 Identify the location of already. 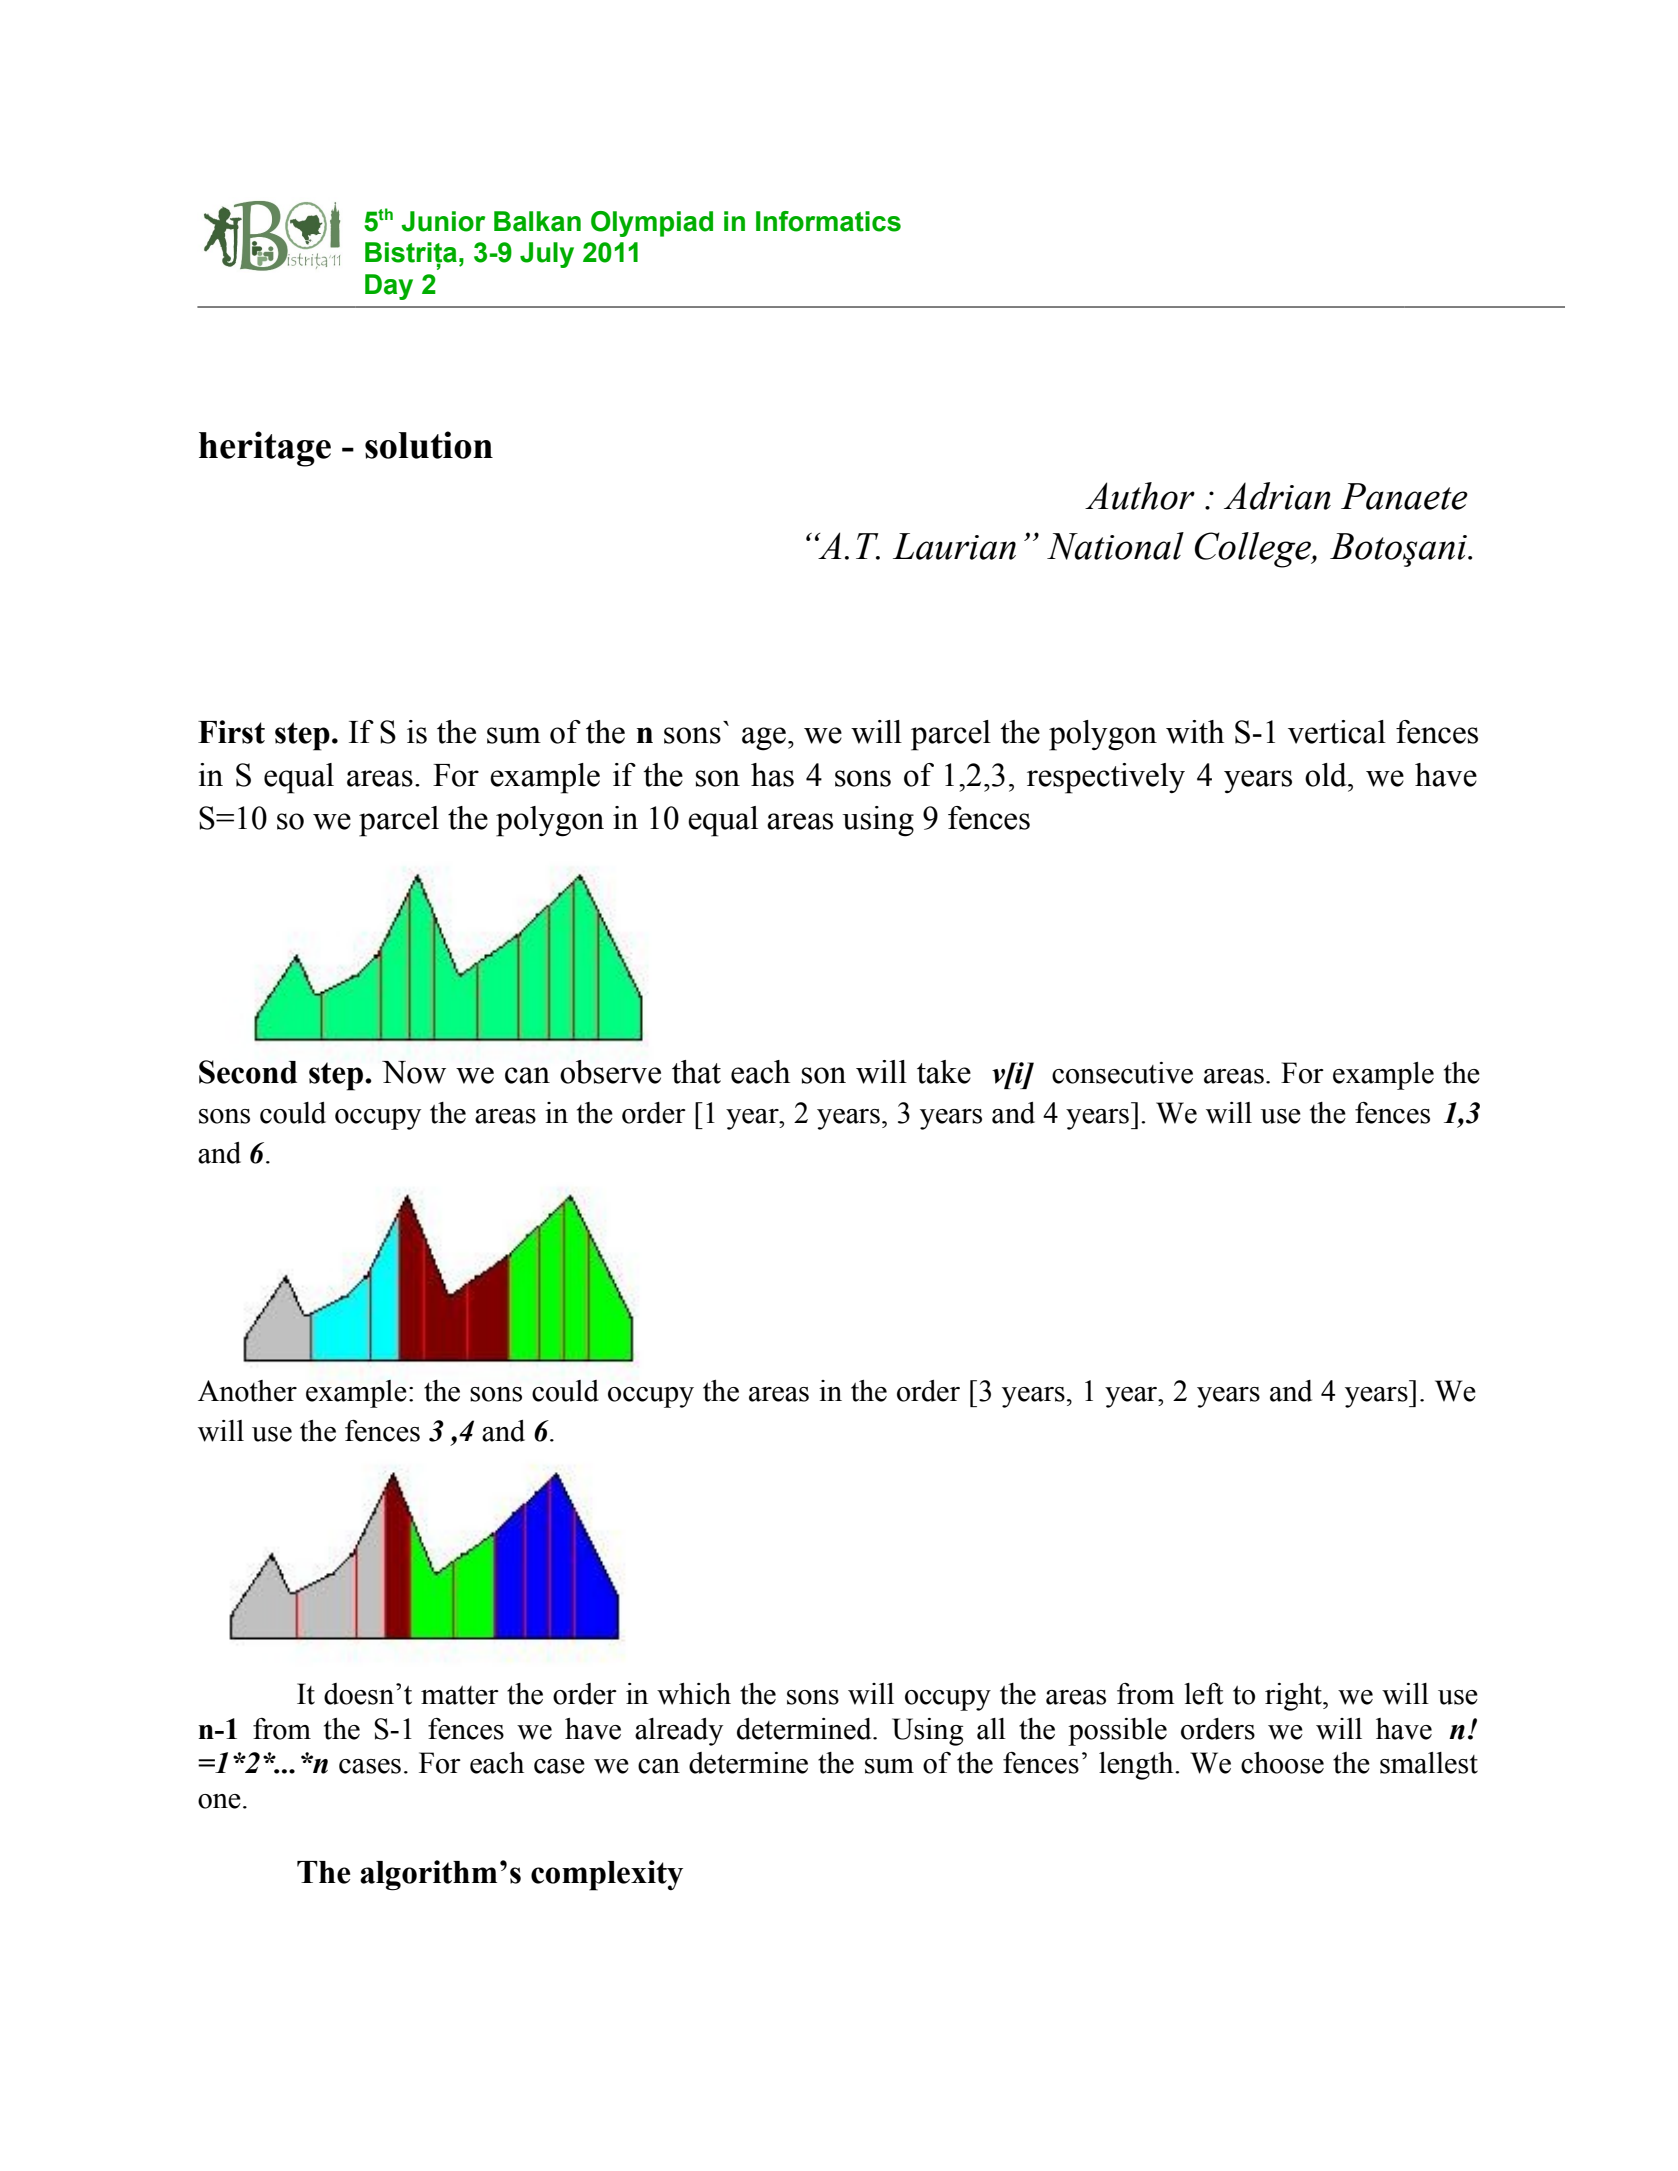
(679, 1732).
